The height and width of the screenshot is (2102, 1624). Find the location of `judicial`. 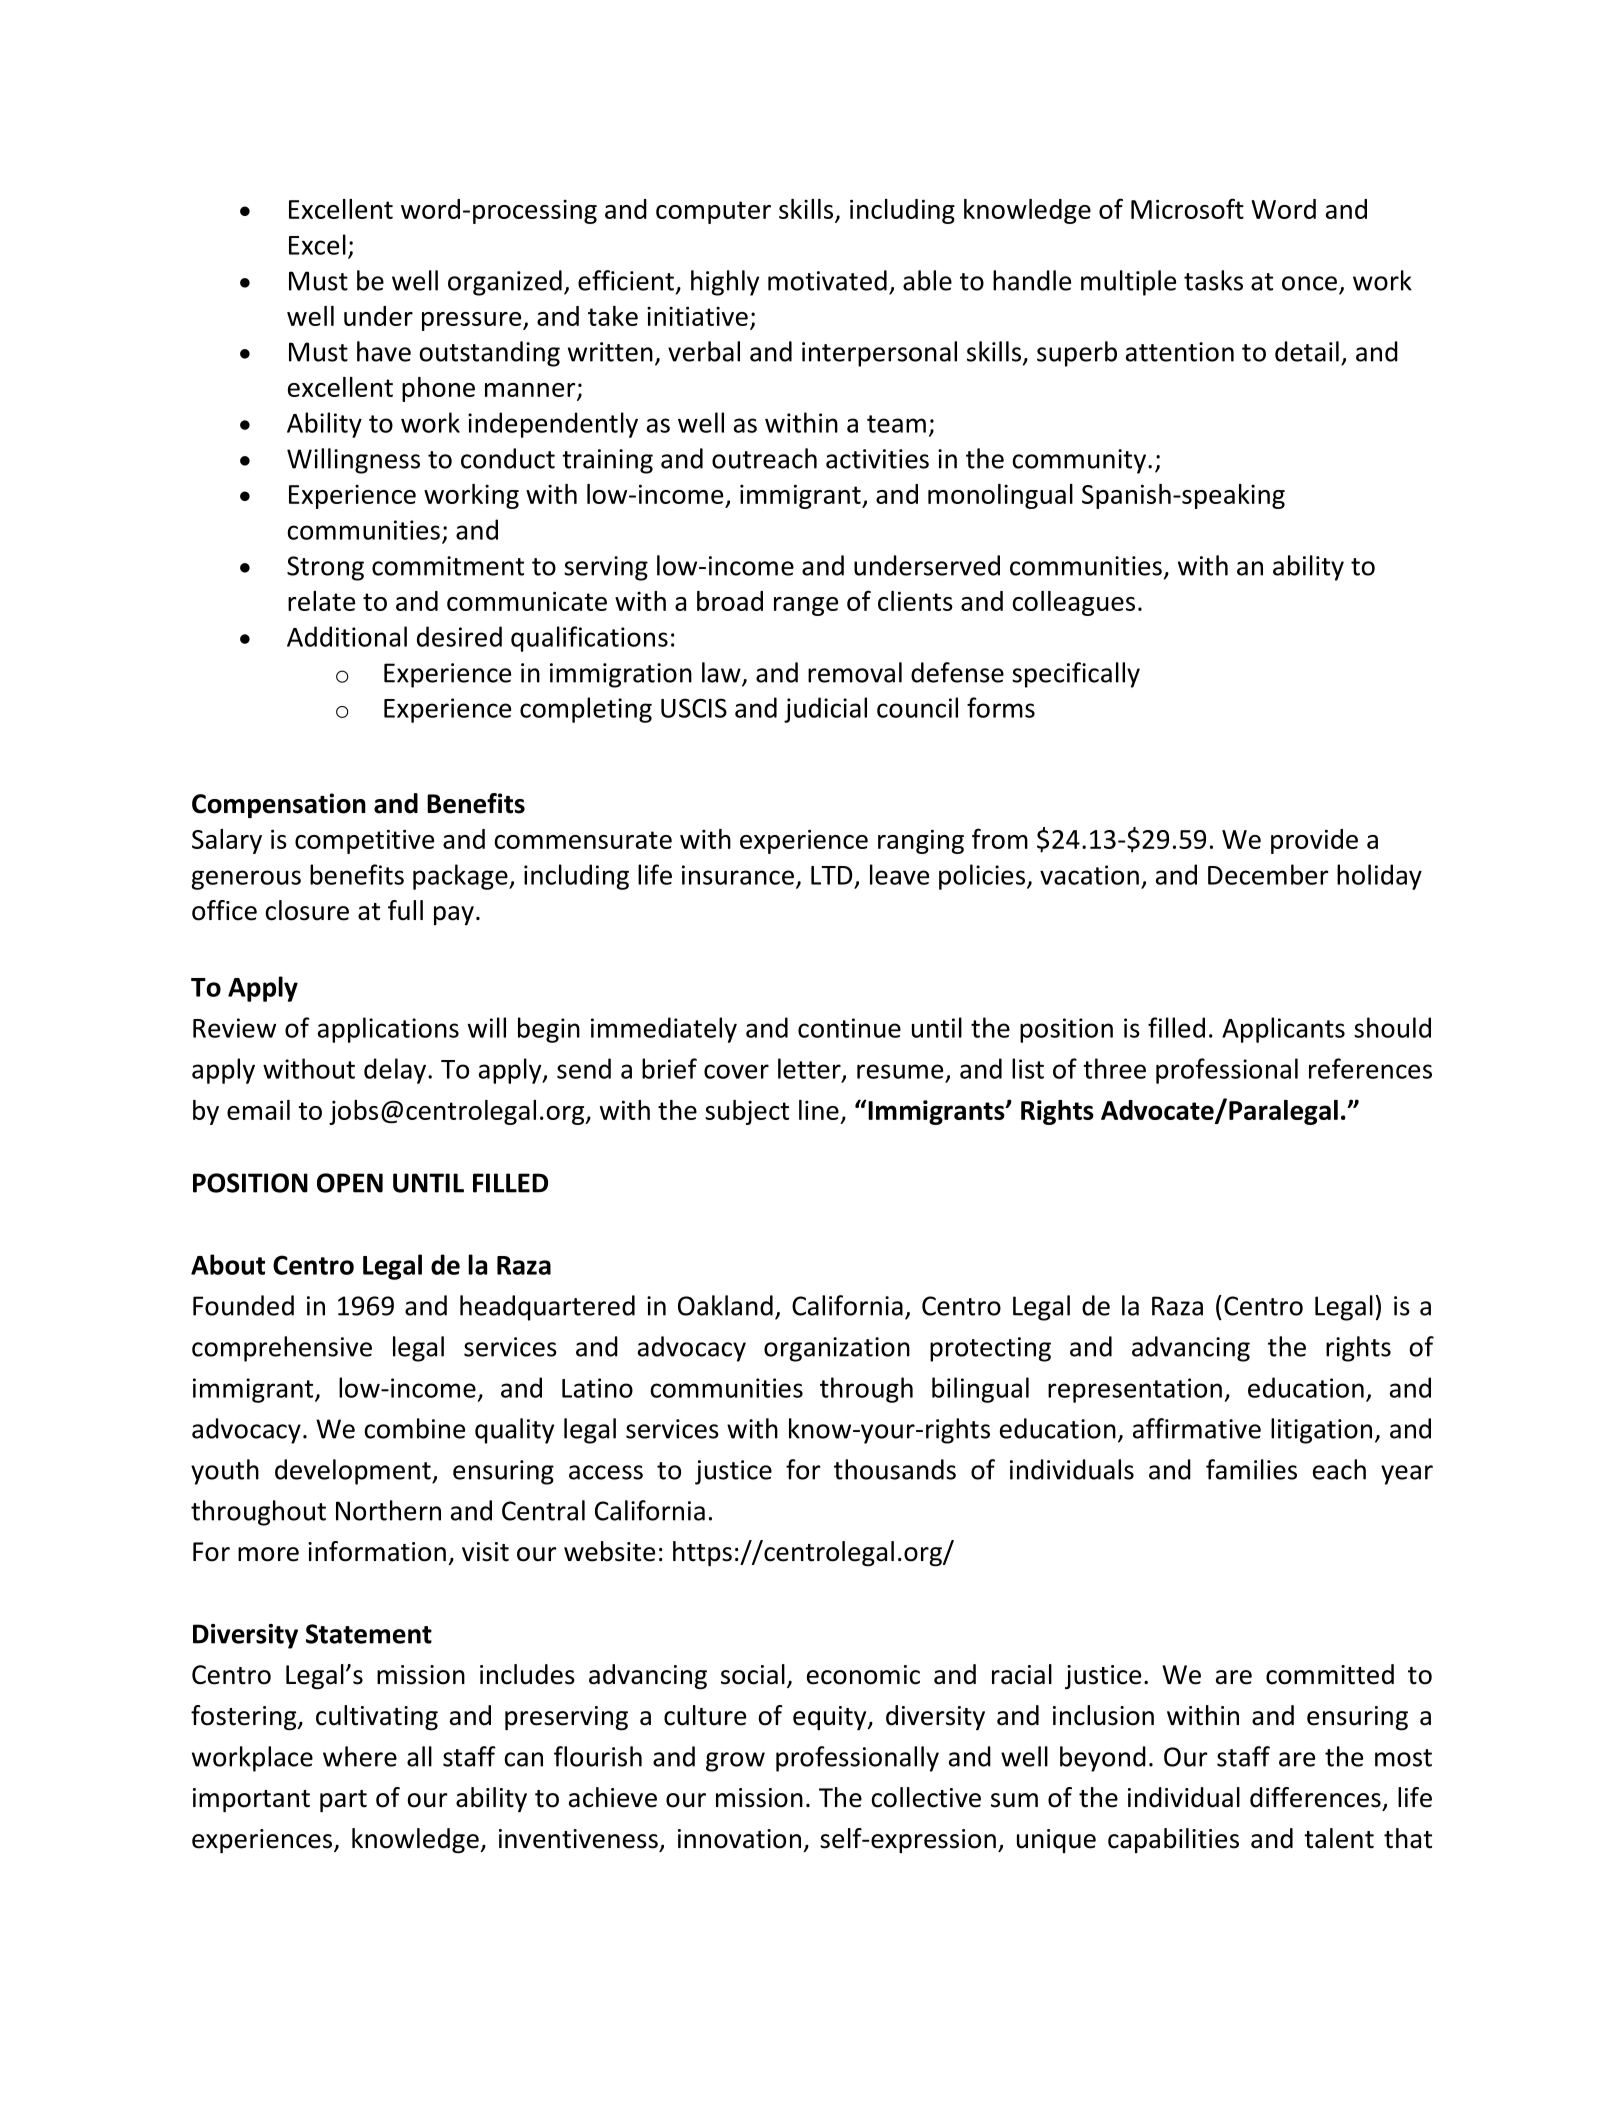

judicial is located at coordinates (825, 710).
